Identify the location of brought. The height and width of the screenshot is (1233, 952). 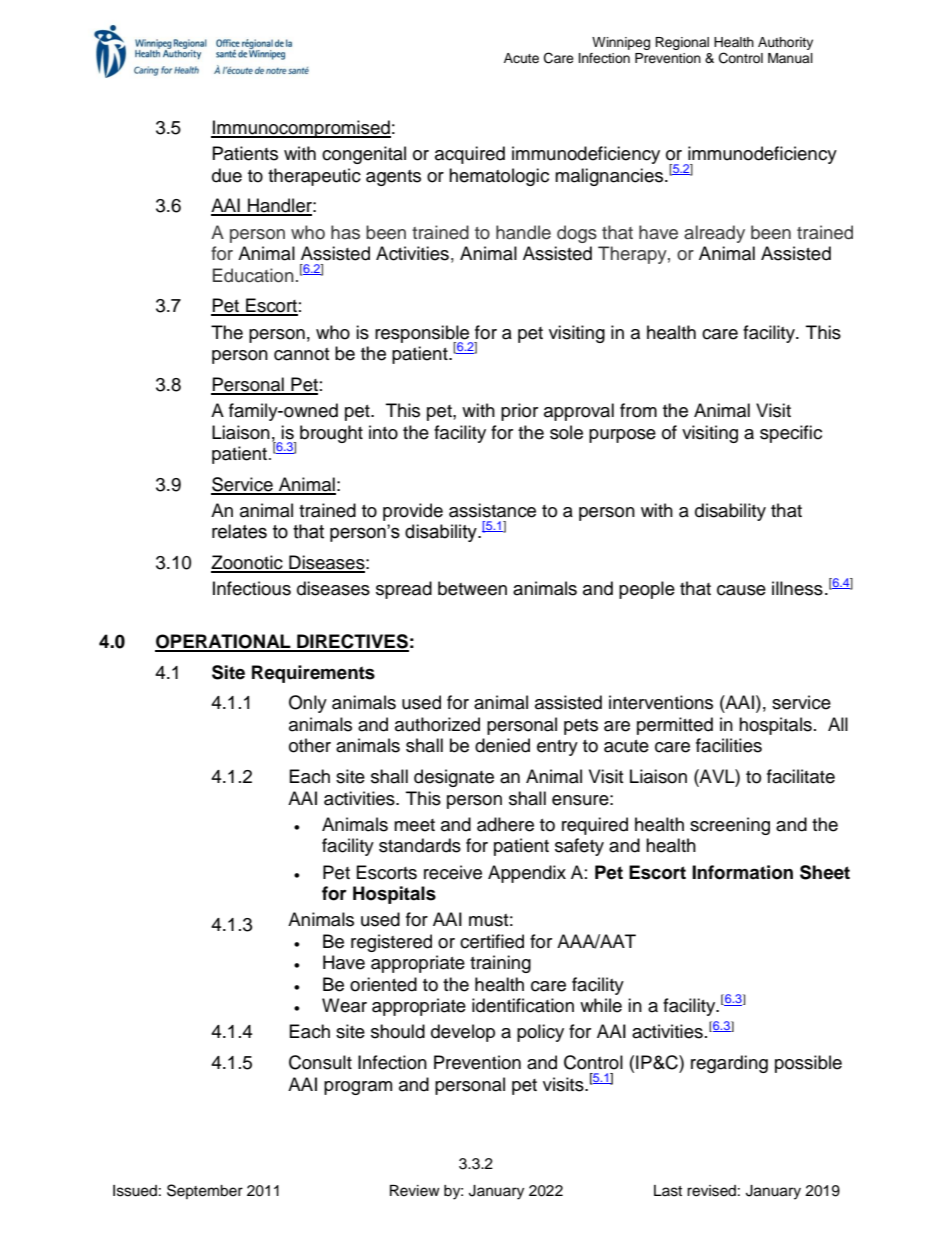
(331, 434).
